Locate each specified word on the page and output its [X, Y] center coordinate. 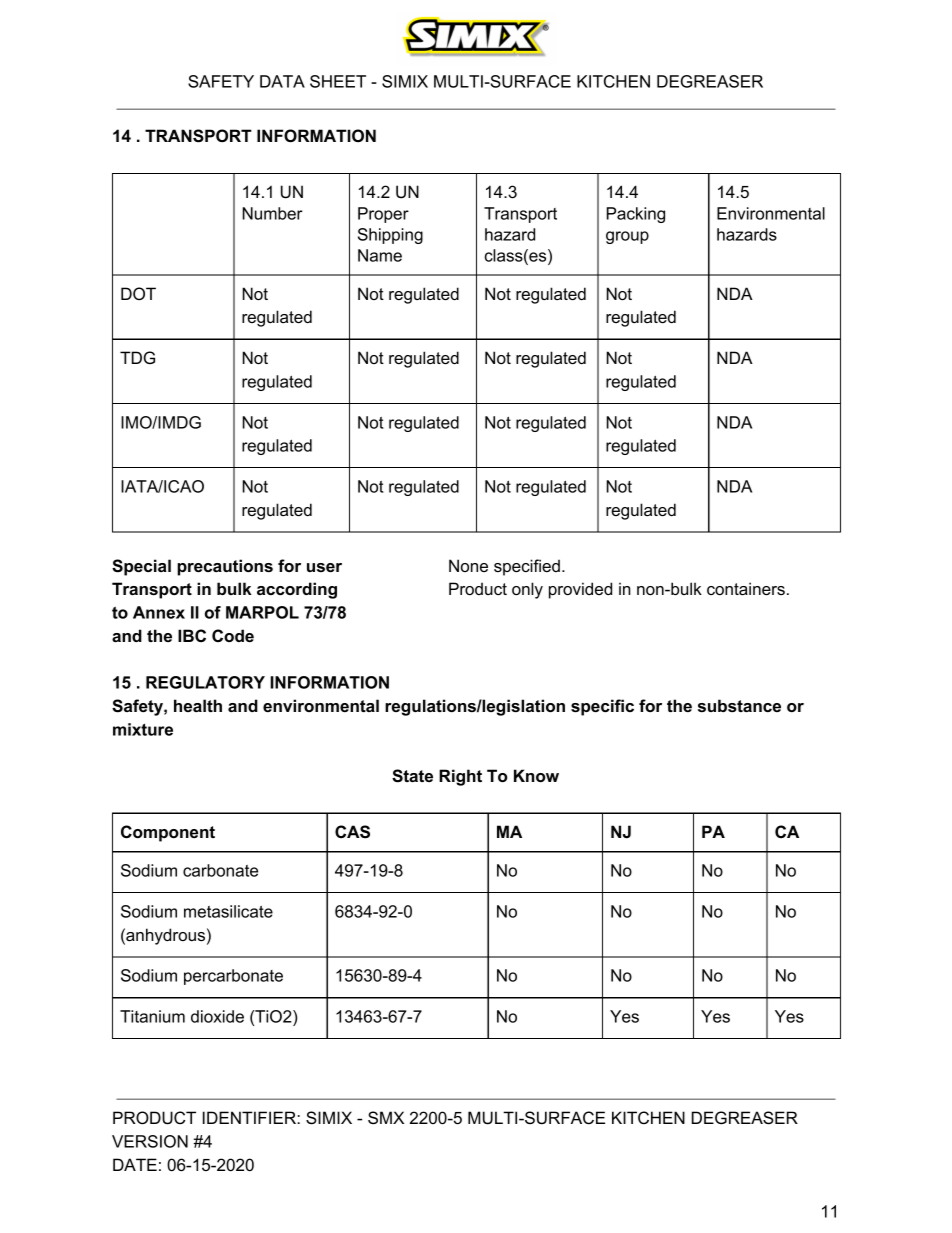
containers [746, 588]
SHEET [338, 81]
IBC [192, 635]
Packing [636, 215]
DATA [282, 81]
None [468, 565]
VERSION [150, 1141]
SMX [386, 1118]
